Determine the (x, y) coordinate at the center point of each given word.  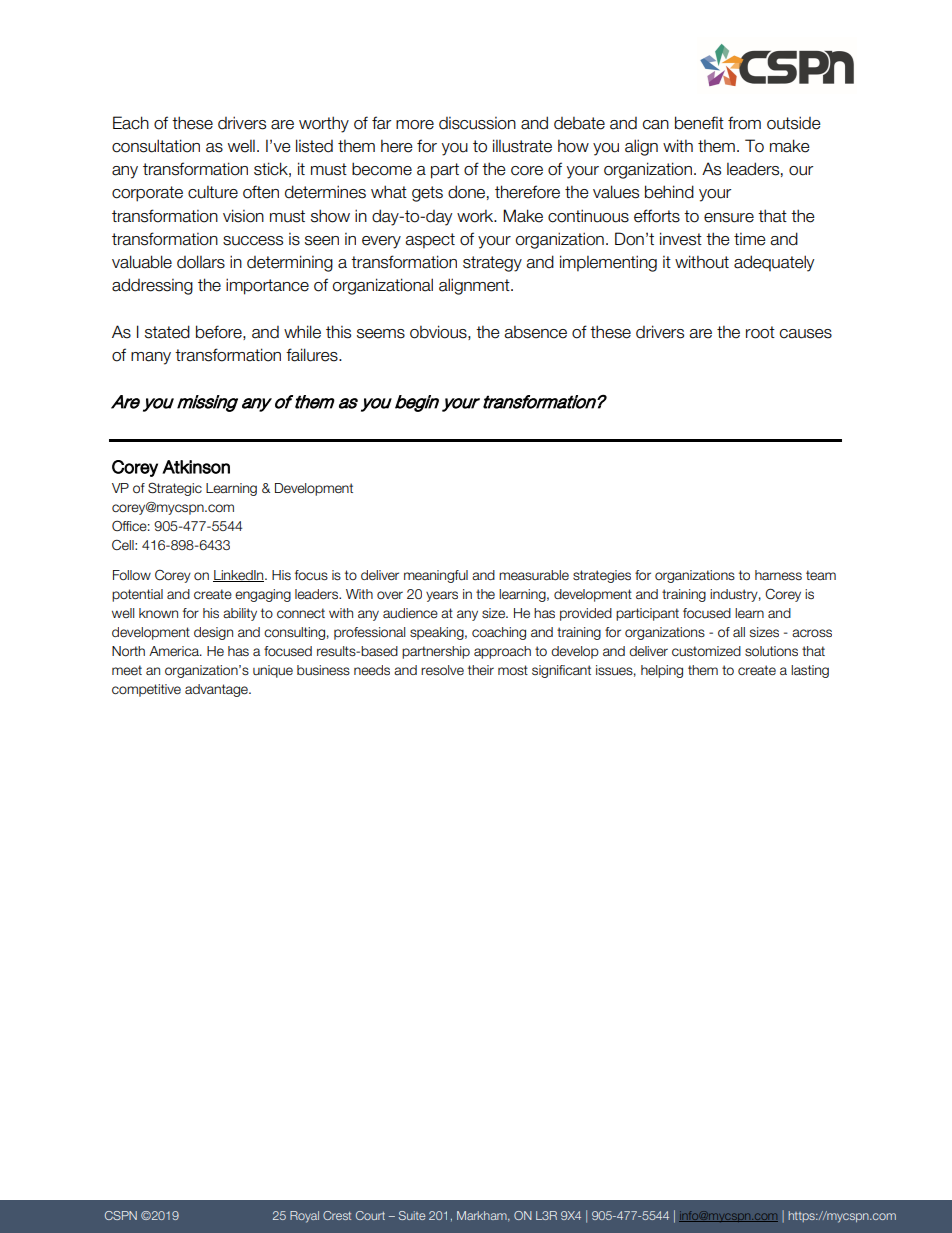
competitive (146, 690)
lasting (810, 671)
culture (213, 192)
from (744, 123)
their (481, 670)
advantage (217, 690)
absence (535, 332)
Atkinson (196, 467)
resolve (442, 670)
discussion (477, 123)
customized (706, 651)
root (760, 332)
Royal (304, 1217)
